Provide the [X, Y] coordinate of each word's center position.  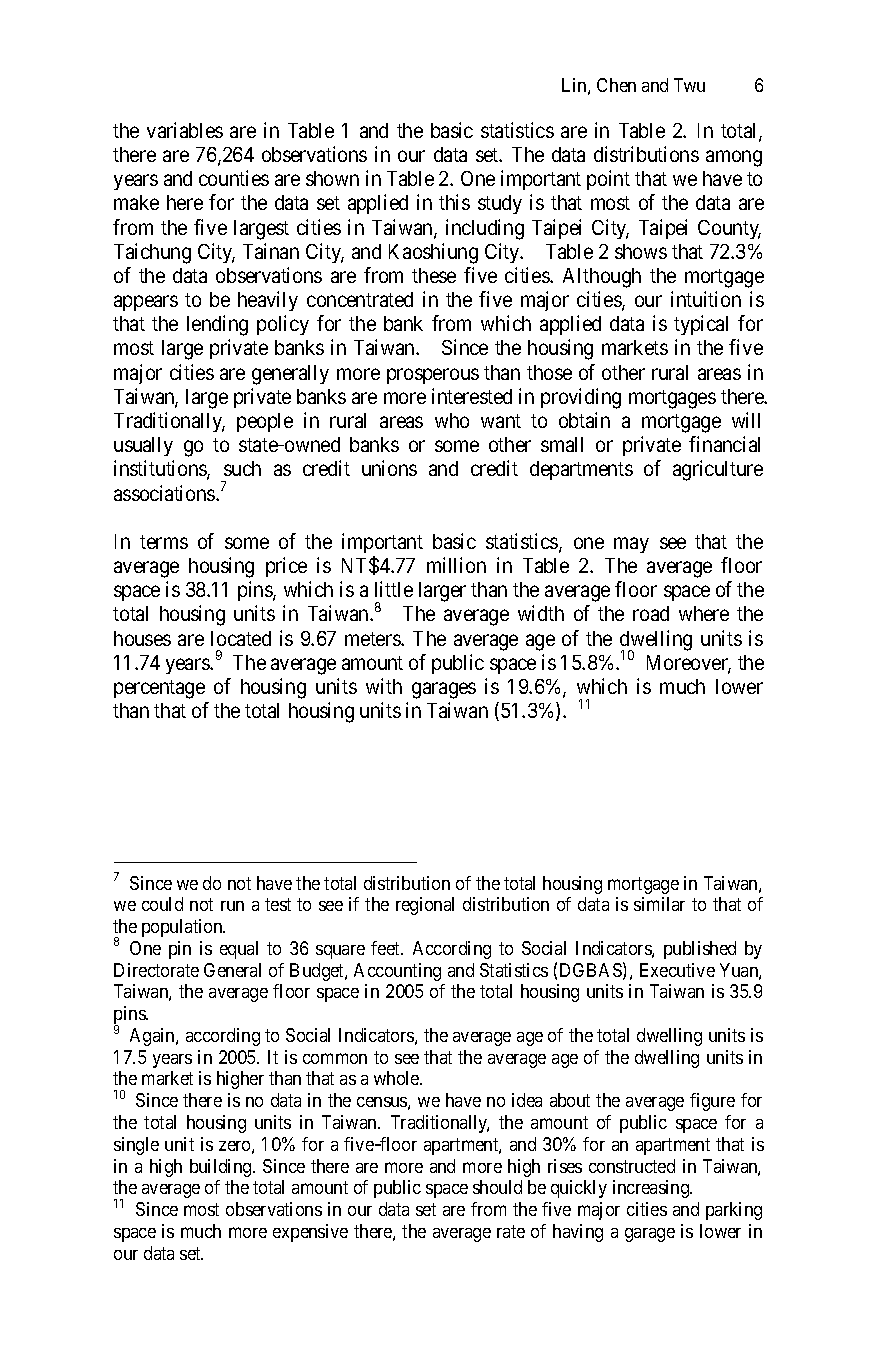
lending [217, 325]
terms [164, 542]
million [456, 565]
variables [185, 130]
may [631, 545]
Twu [689, 85]
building [222, 1168]
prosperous [433, 376]
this [454, 202]
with [384, 686]
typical [701, 325]
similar [659, 904]
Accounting [397, 972]
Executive [677, 970]
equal [239, 950]
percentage [159, 689]
